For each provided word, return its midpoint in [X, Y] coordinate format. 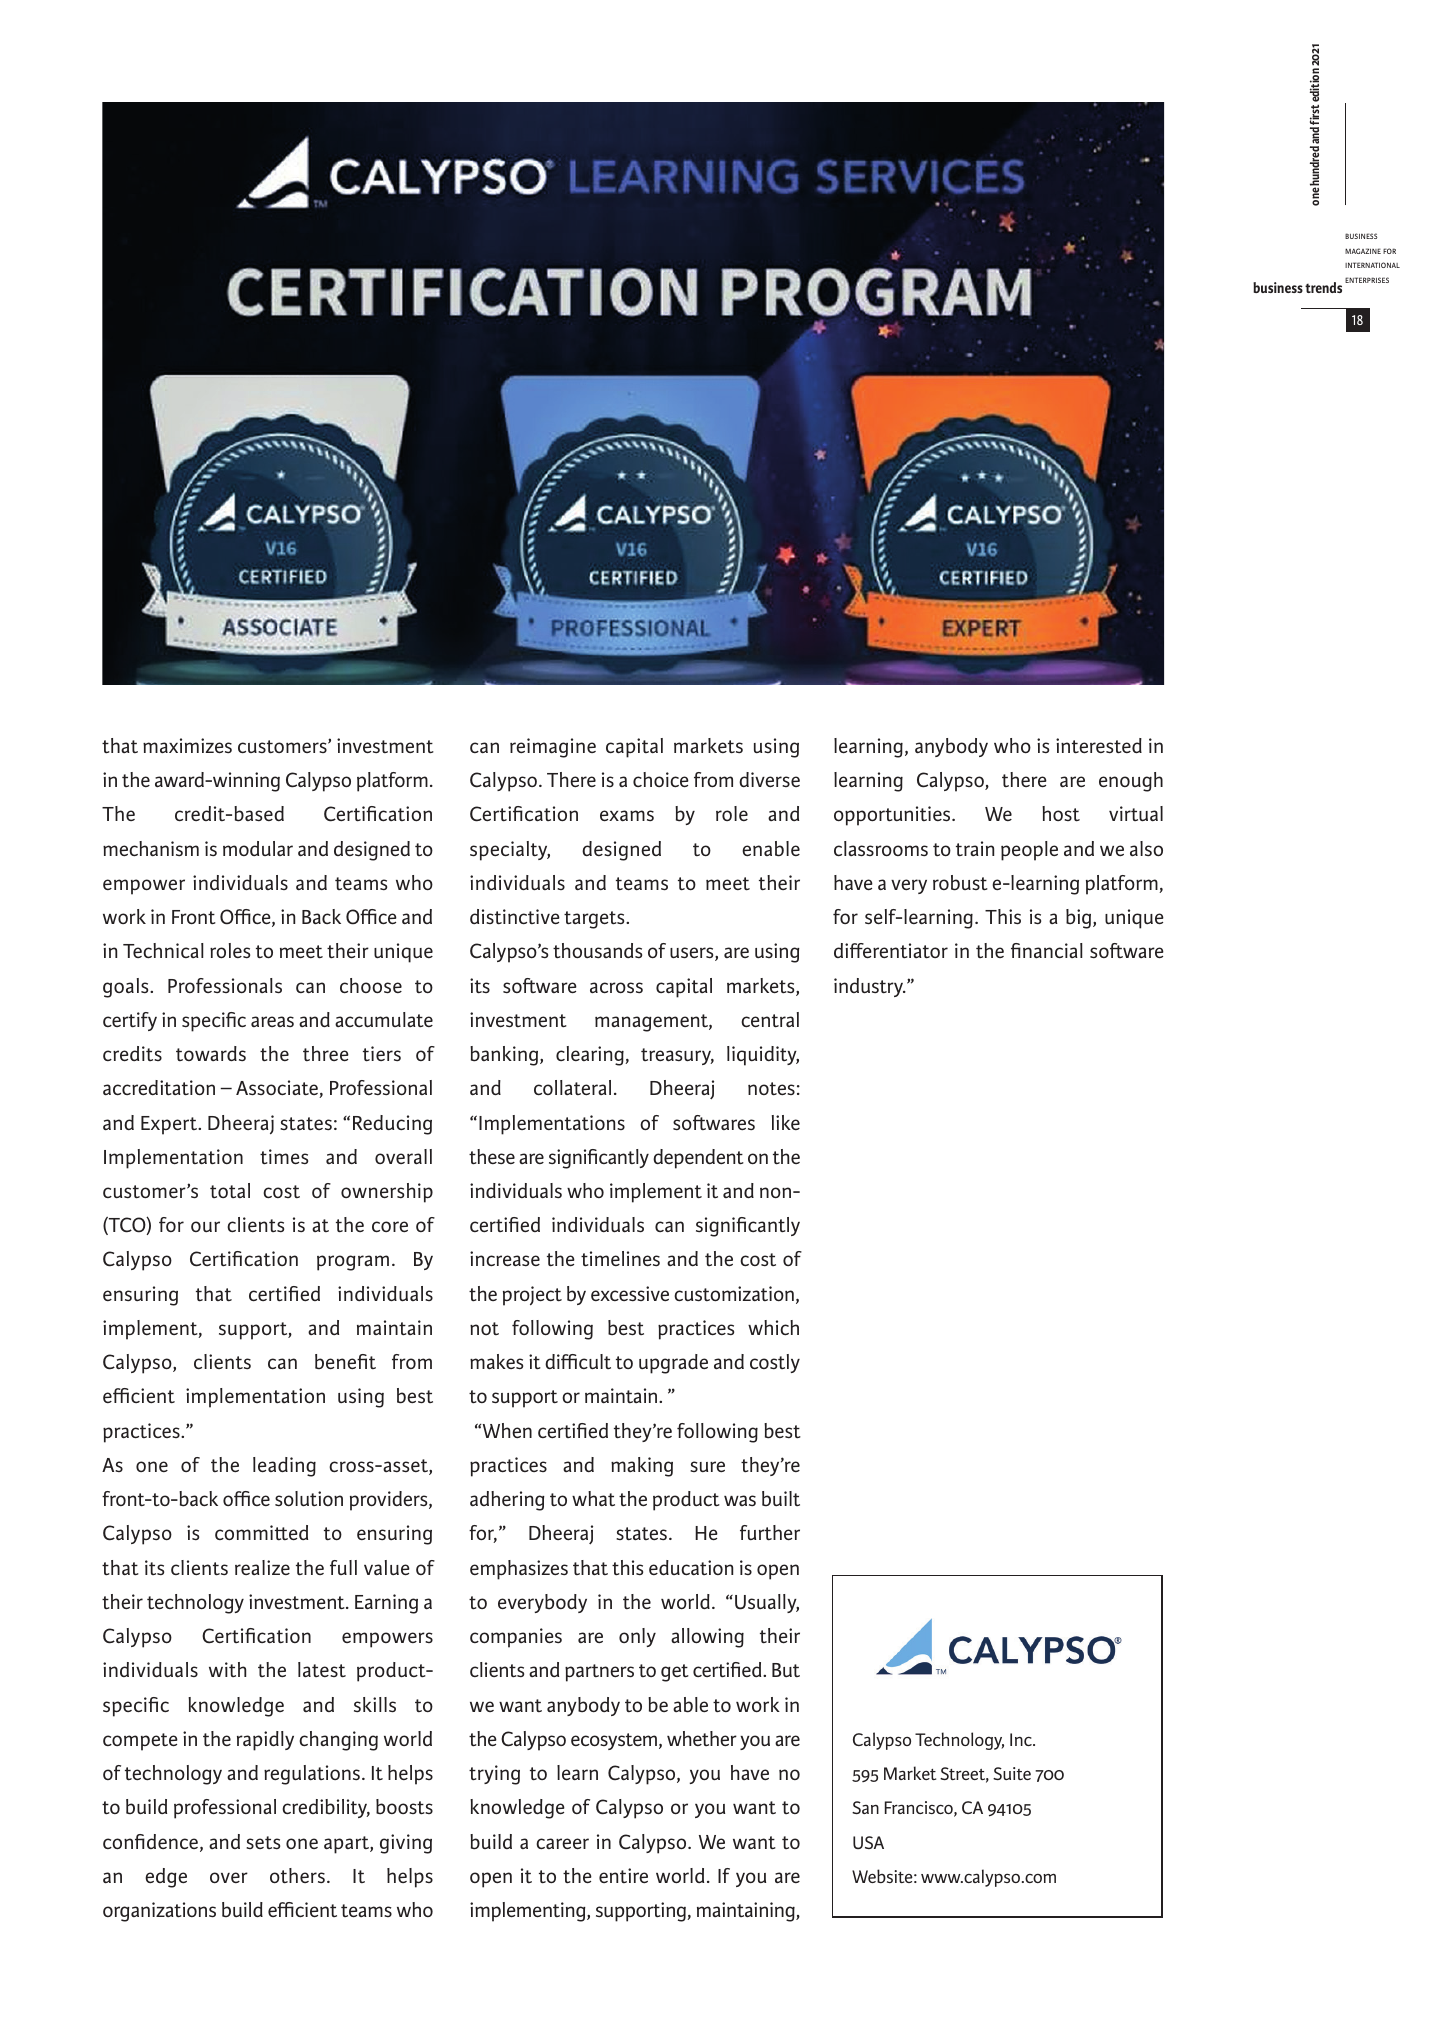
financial [1046, 951]
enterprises [1367, 280]
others [297, 1876]
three [326, 1053]
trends [1323, 287]
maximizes [187, 746]
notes [771, 1089]
